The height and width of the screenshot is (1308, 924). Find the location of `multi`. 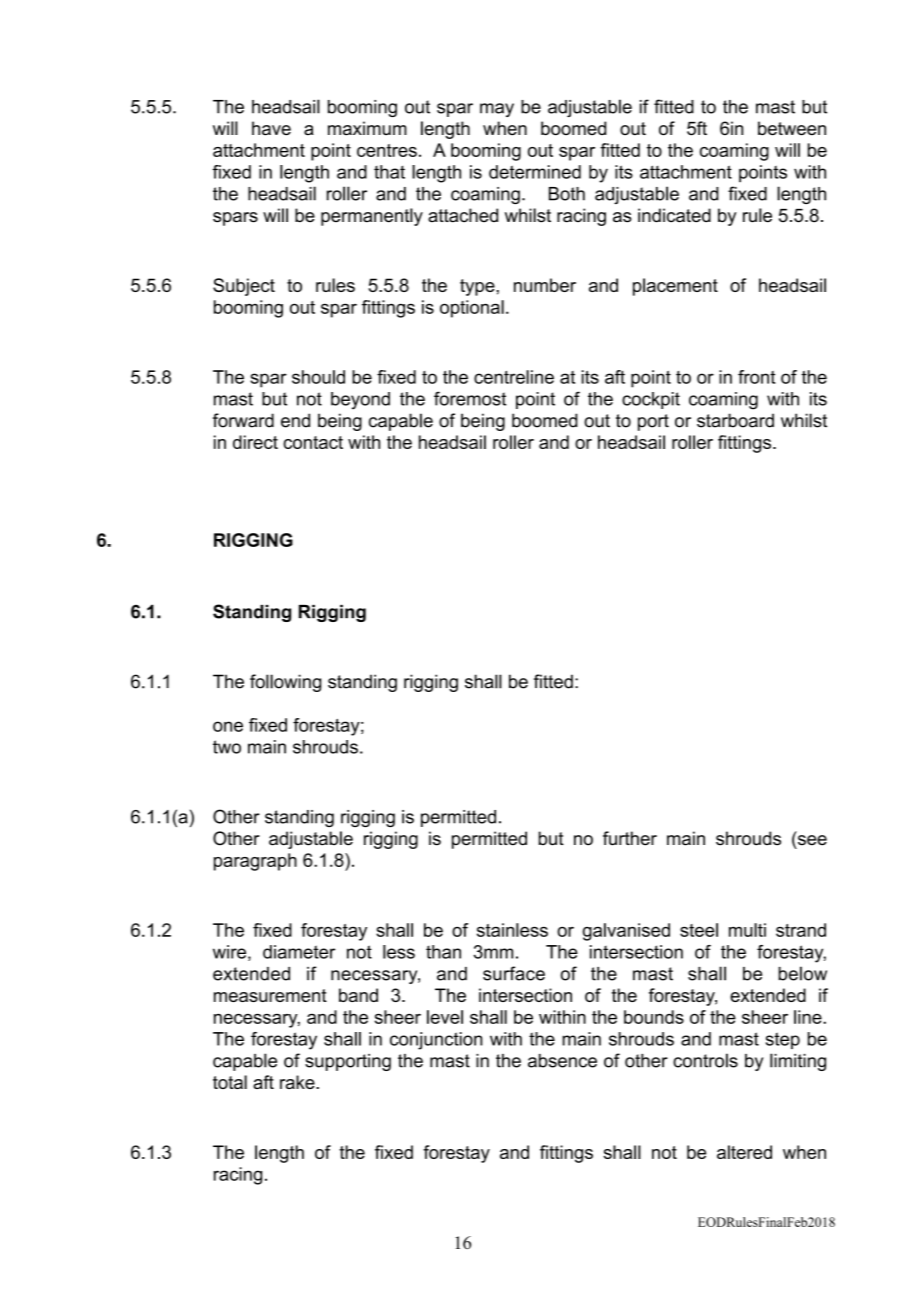

multi is located at coordinates (747, 930).
